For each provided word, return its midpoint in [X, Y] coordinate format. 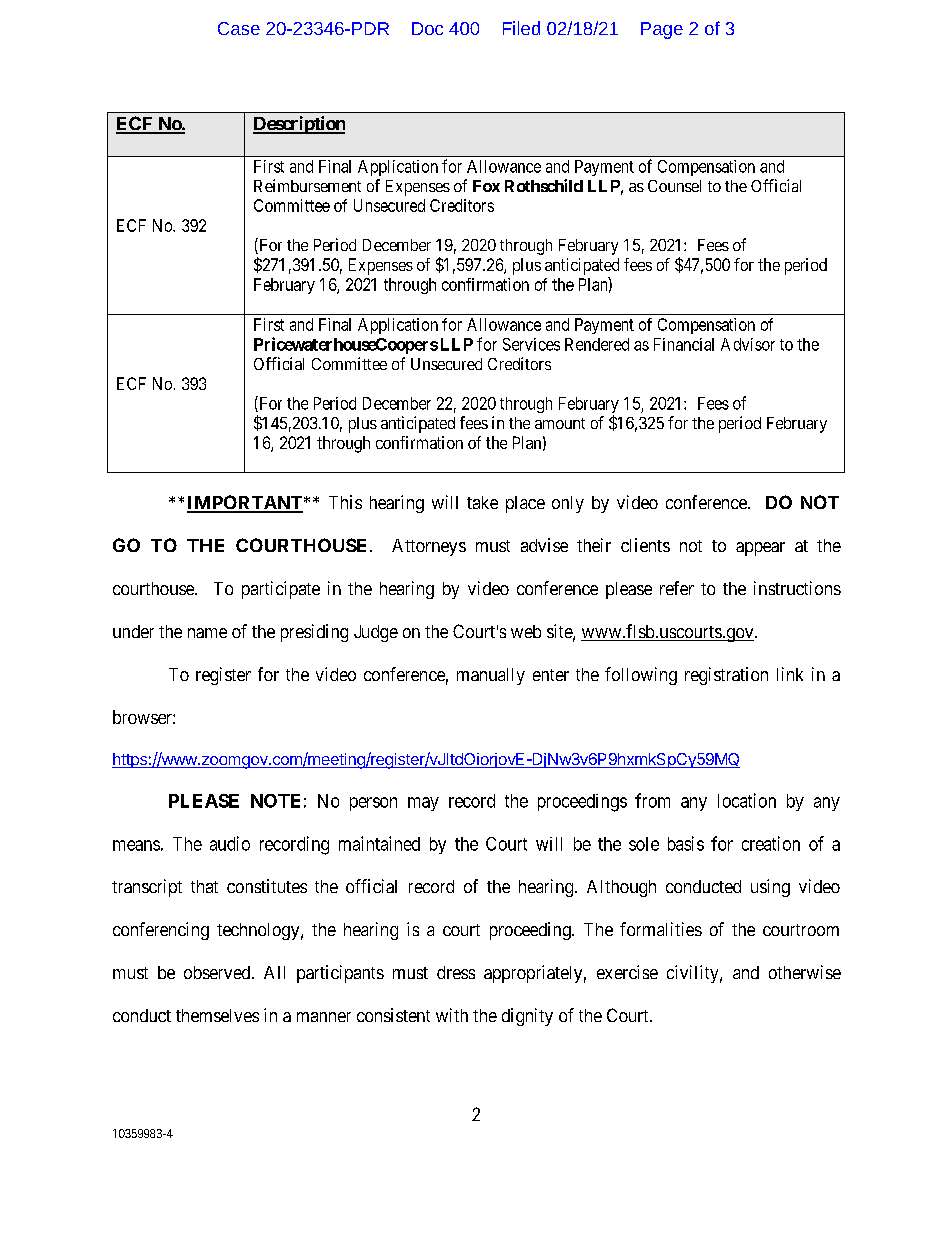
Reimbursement [307, 185]
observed [218, 972]
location [747, 800]
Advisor [748, 344]
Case [239, 28]
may [423, 804]
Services [531, 344]
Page [662, 30]
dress [456, 972]
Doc [427, 28]
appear [760, 549]
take [482, 502]
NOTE [275, 801]
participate [281, 590]
